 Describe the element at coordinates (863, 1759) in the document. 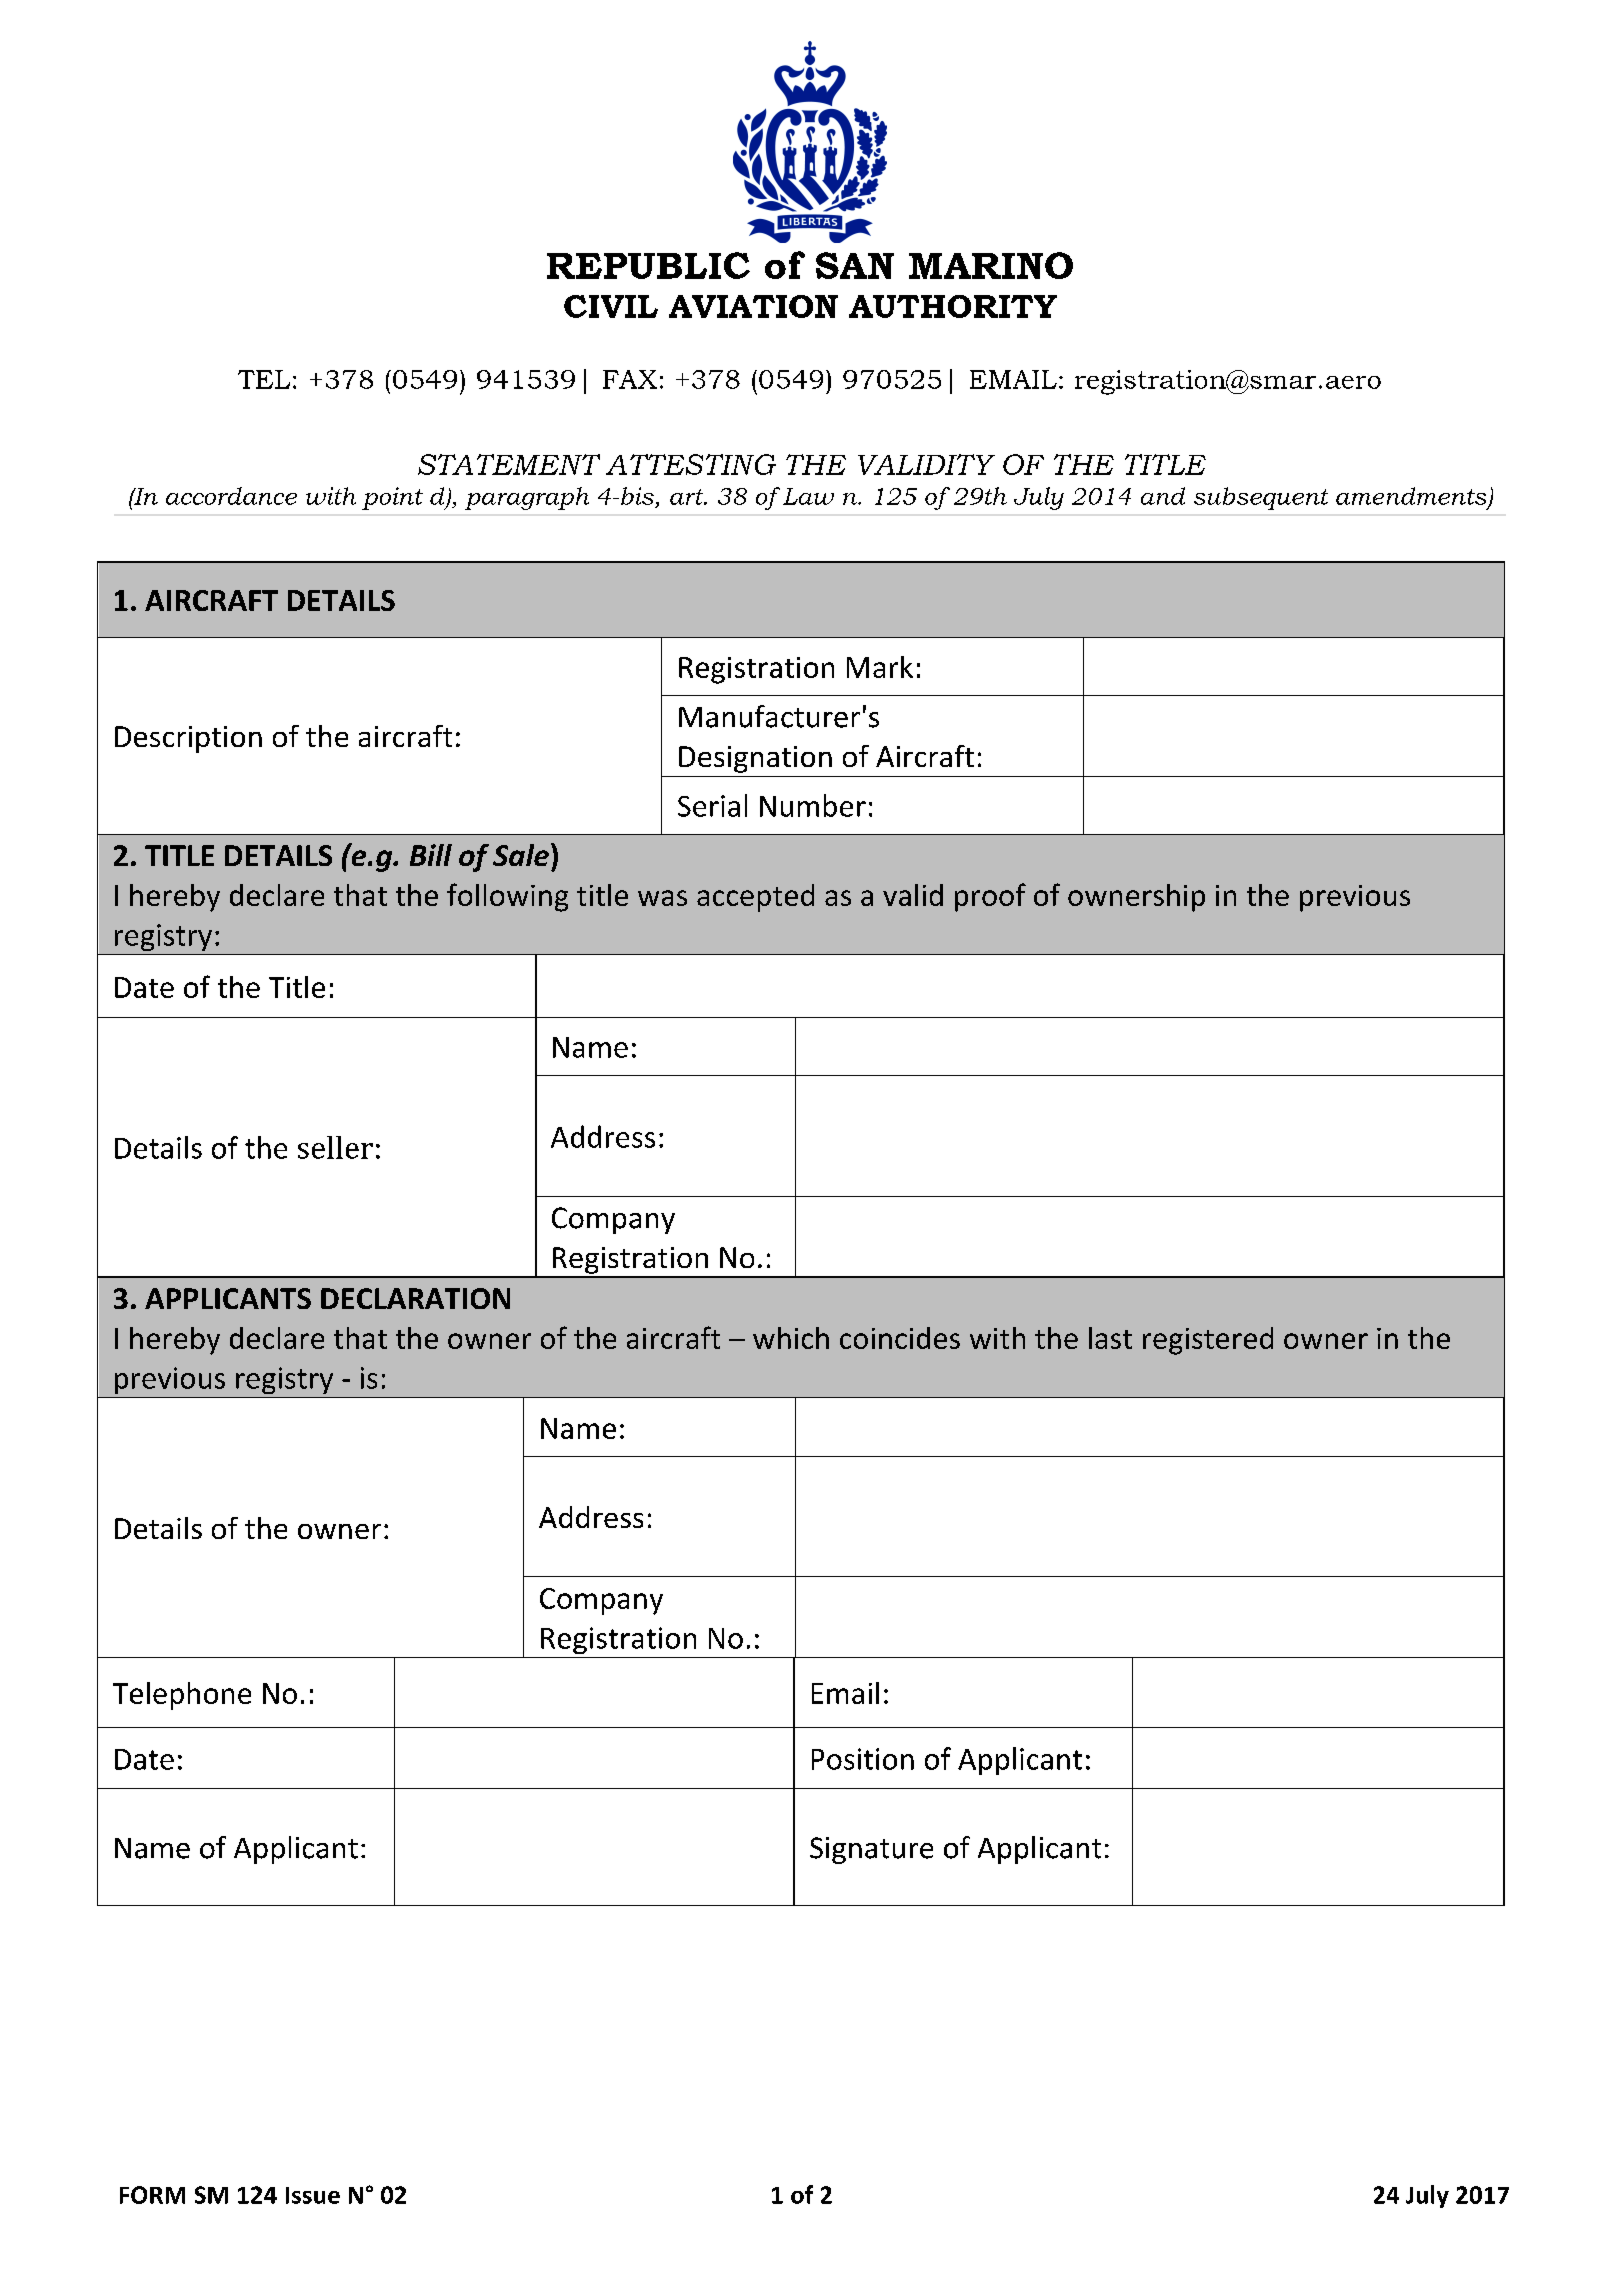

I see `Position` at that location.
